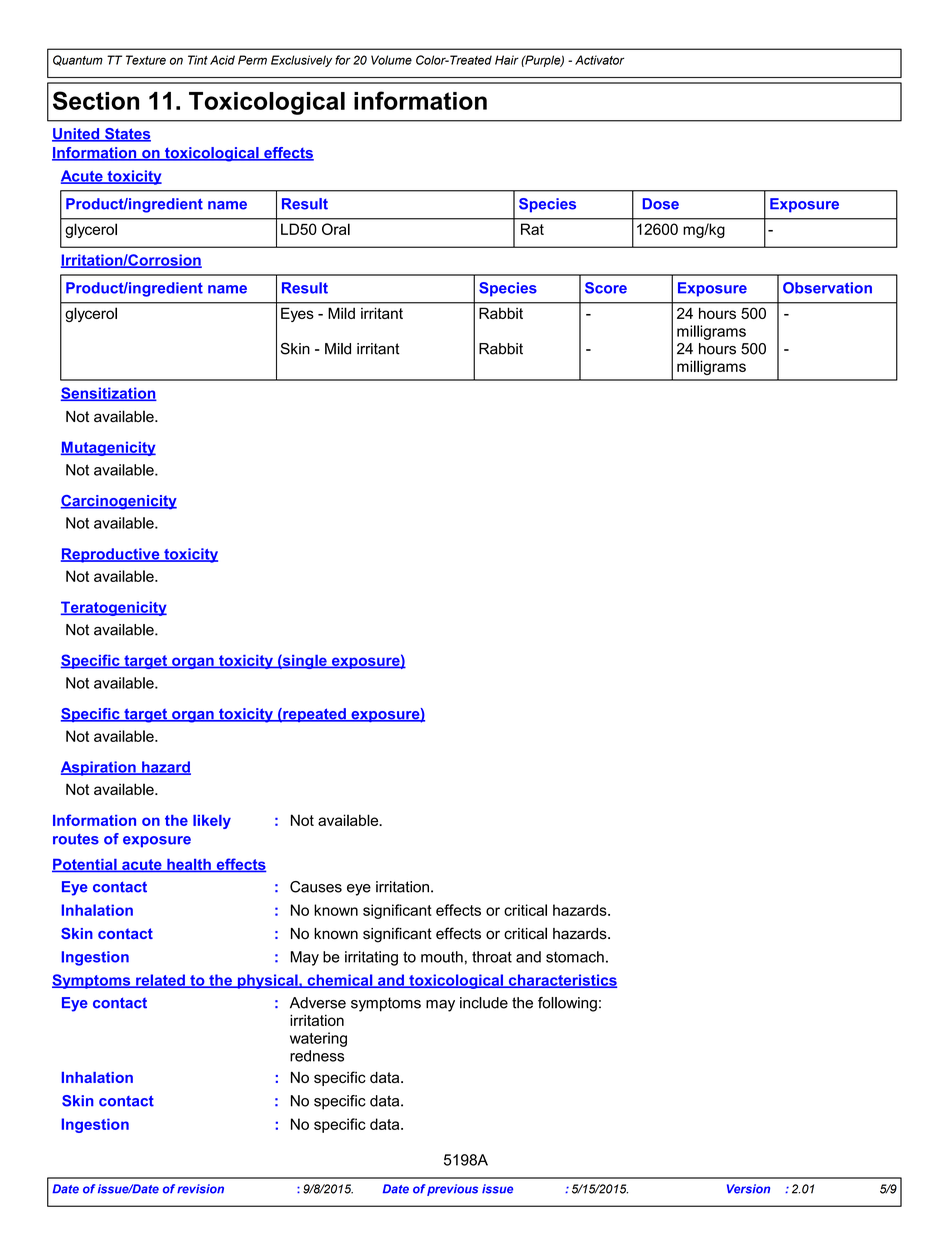  What do you see at coordinates (452, 1190) in the document?
I see `previous` at bounding box center [452, 1190].
